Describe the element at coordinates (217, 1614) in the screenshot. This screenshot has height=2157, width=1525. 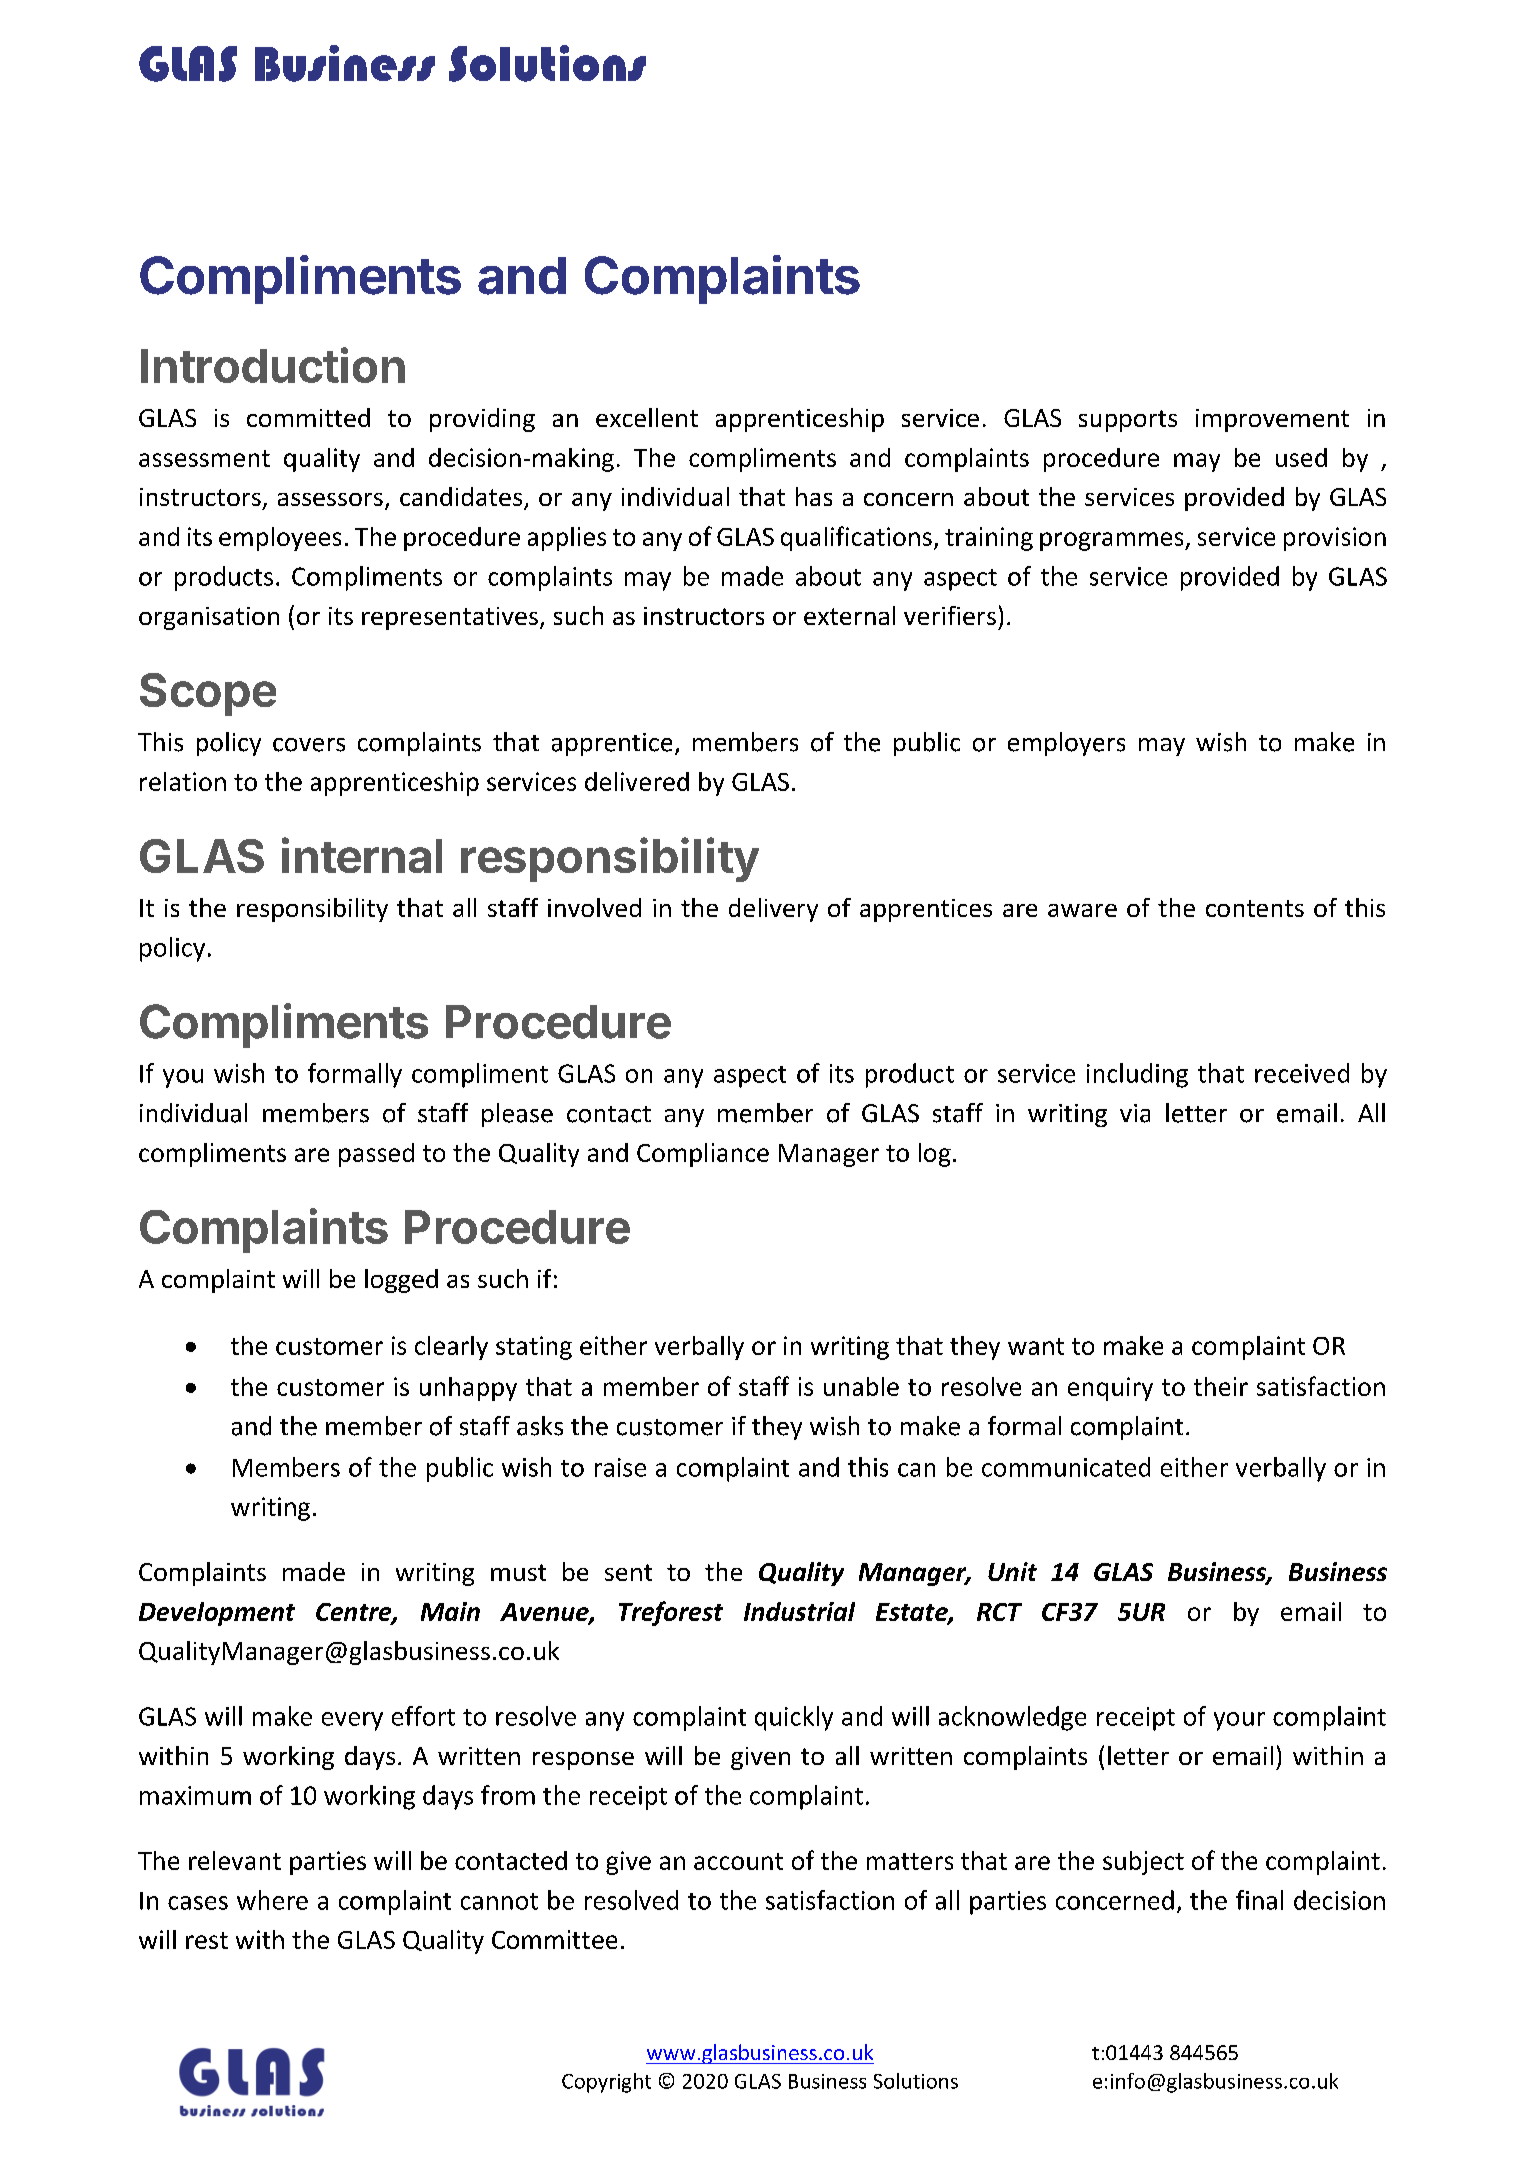
I see `Development` at that location.
